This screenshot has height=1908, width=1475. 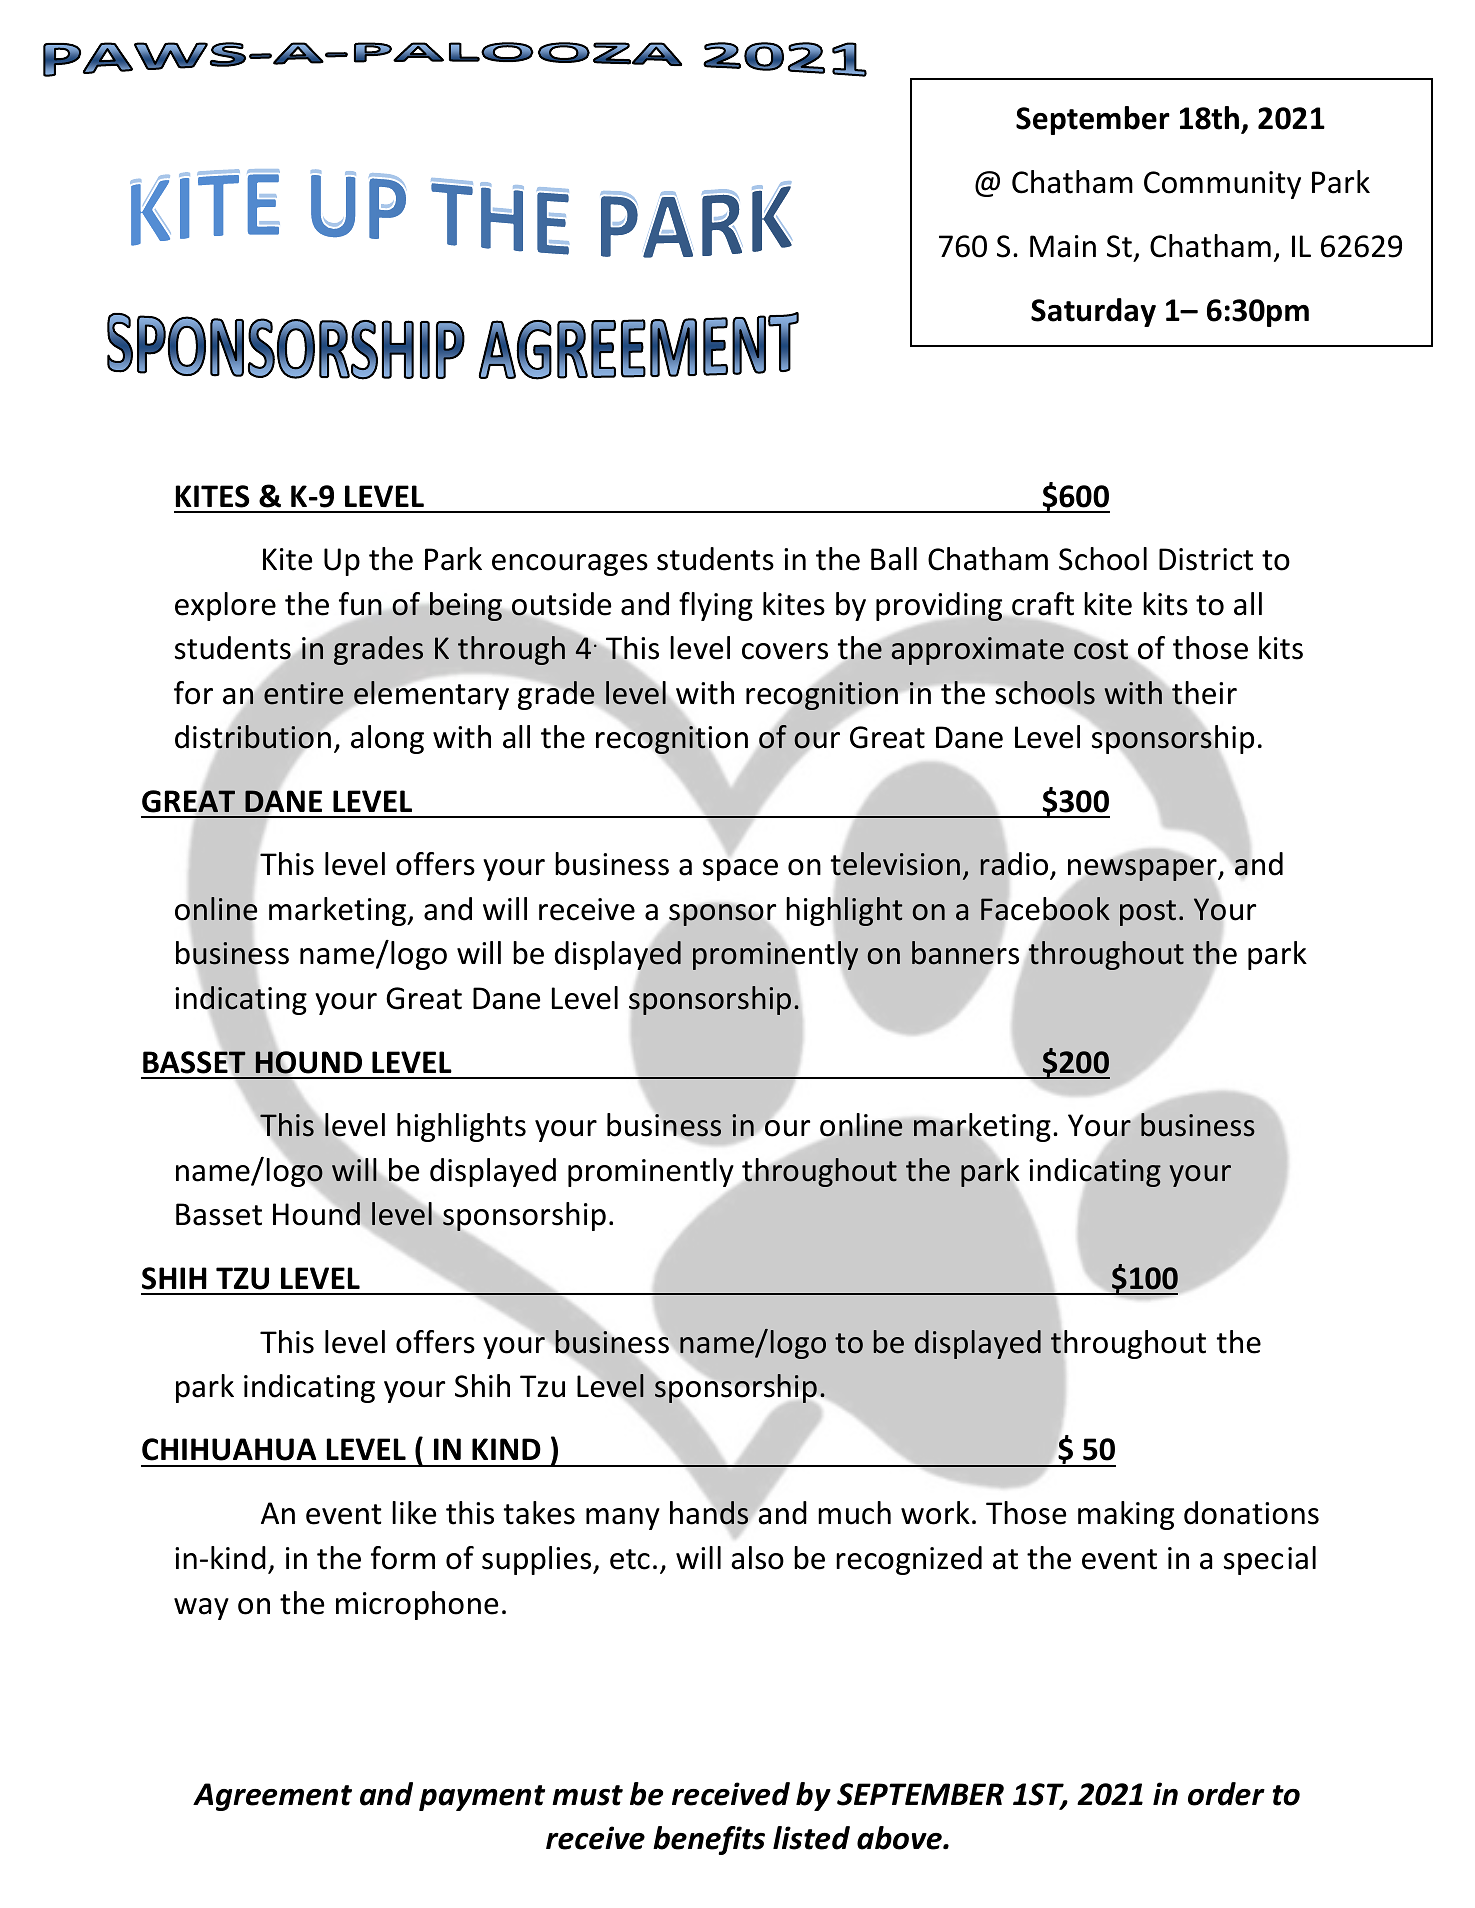 I want to click on Community, so click(x=1222, y=185).
